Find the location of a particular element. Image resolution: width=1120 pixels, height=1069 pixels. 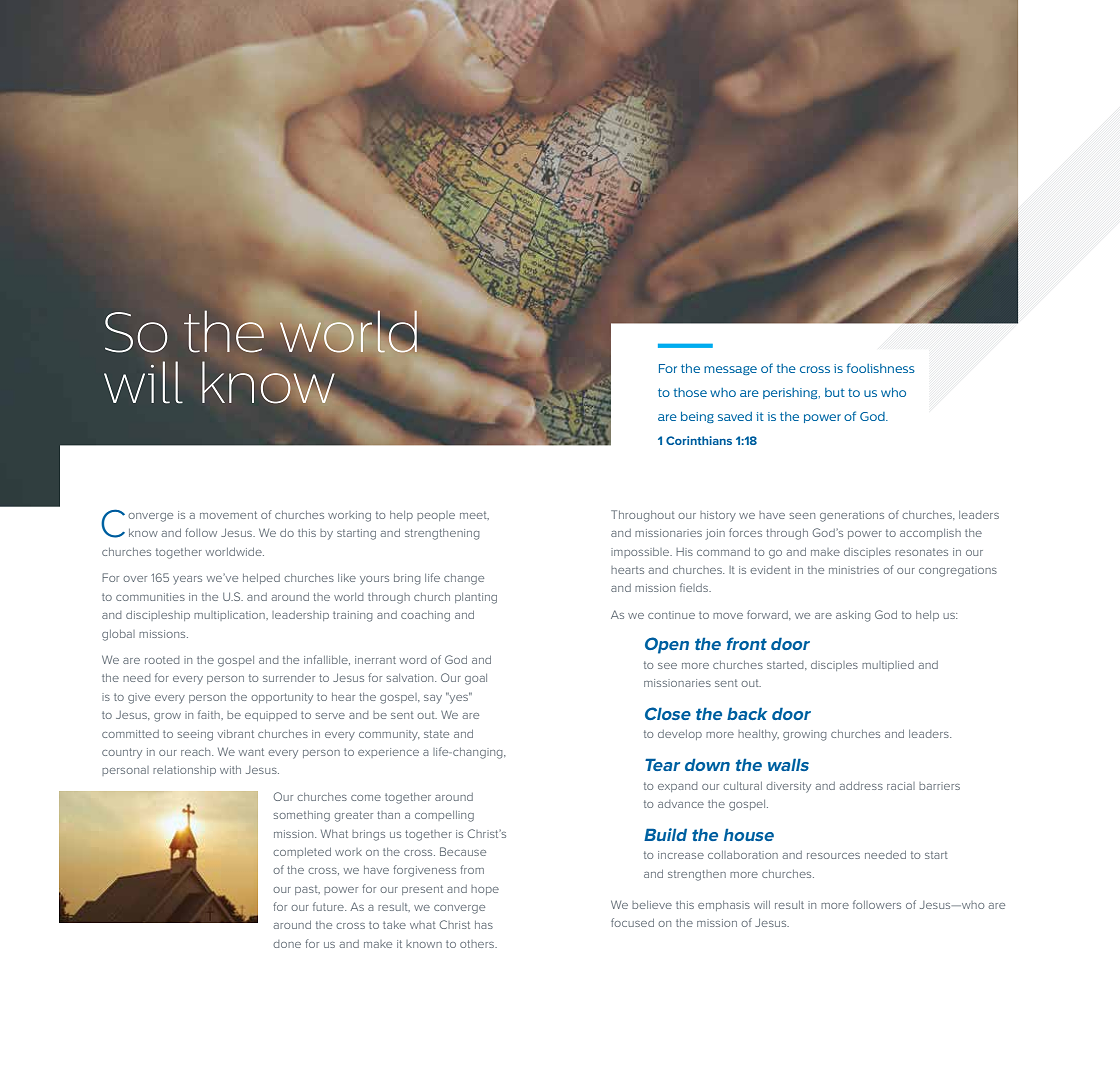

but is located at coordinates (835, 392).
